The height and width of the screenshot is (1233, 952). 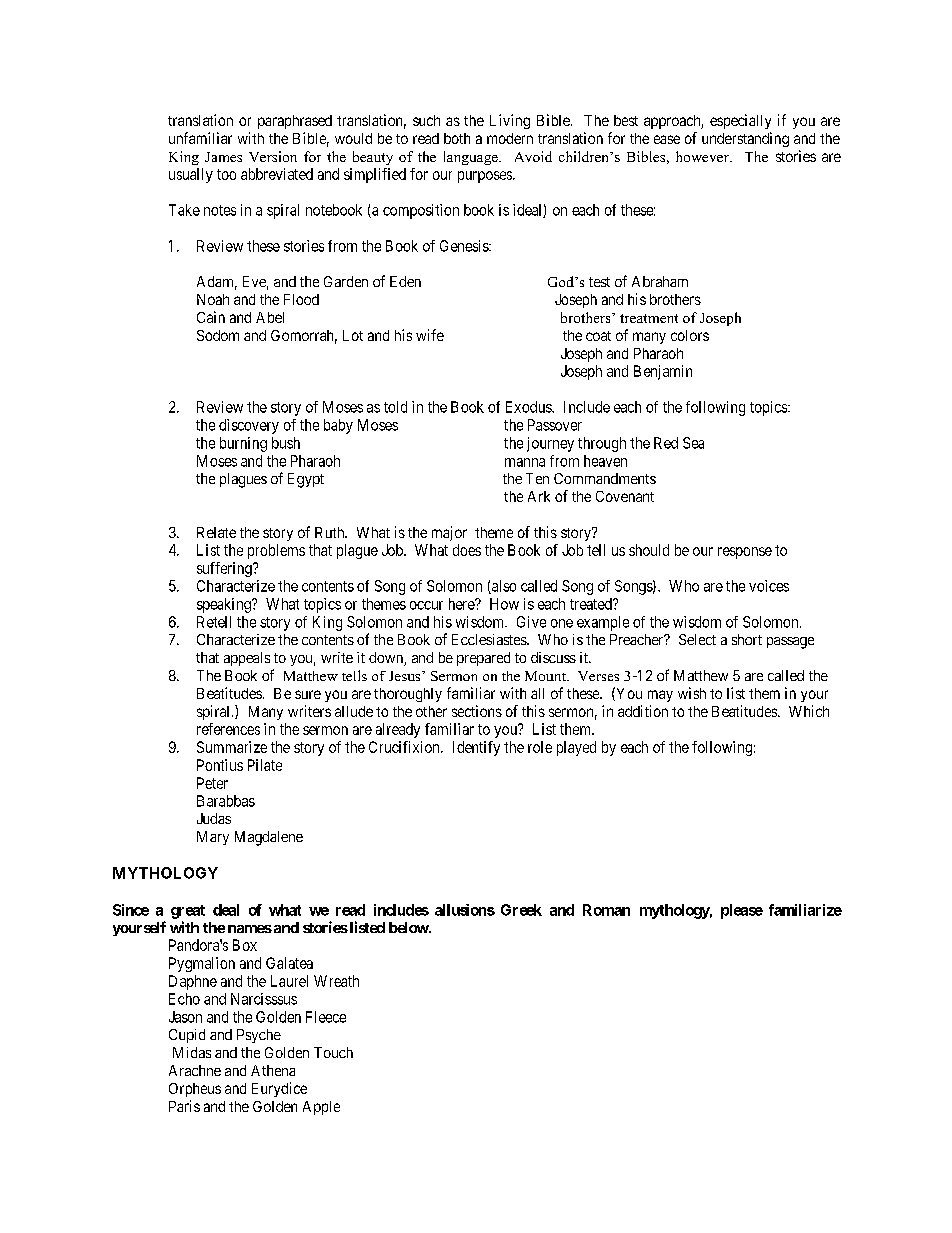 What do you see at coordinates (249, 426) in the screenshot?
I see `discovery` at bounding box center [249, 426].
